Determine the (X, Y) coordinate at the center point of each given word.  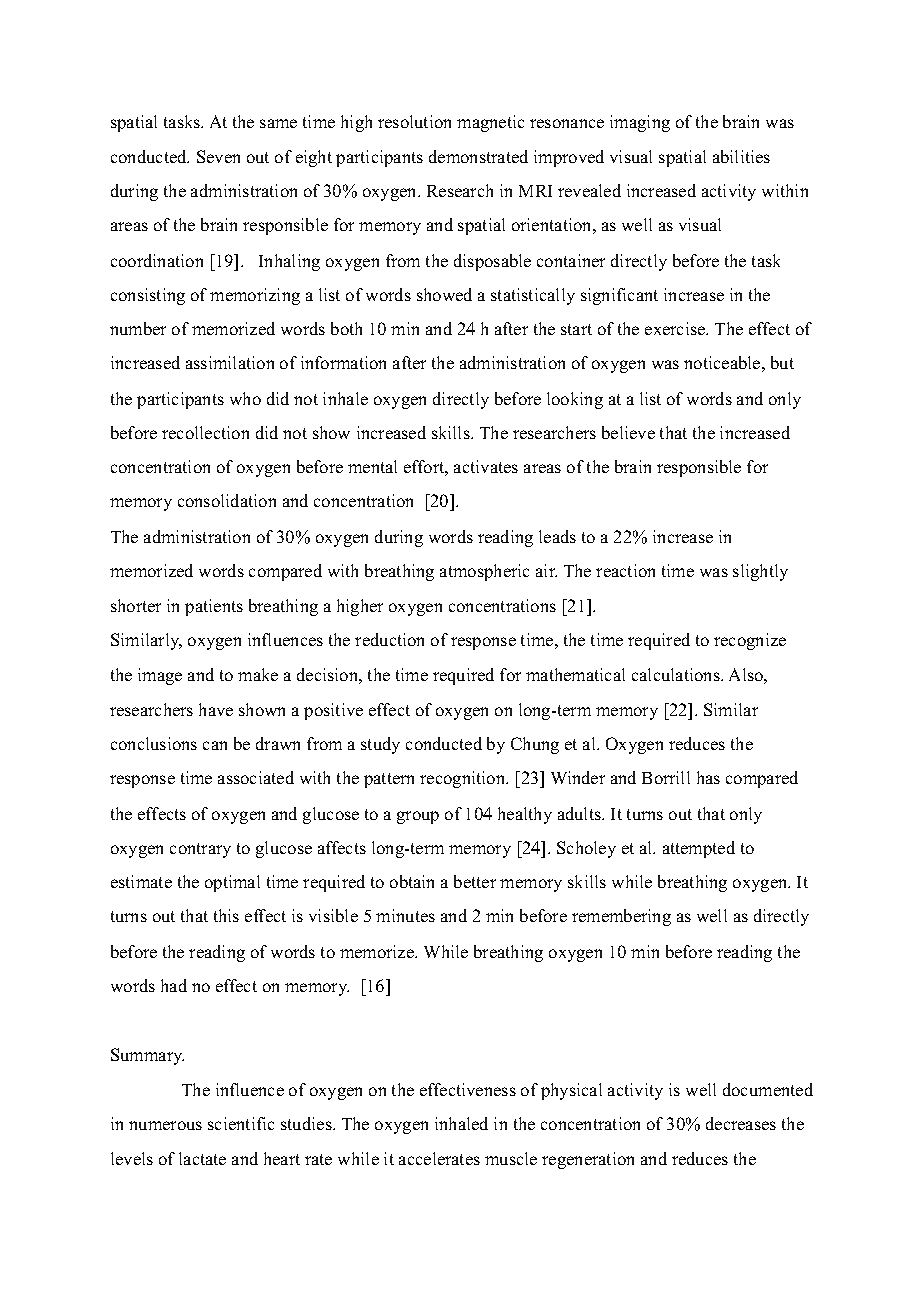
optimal (232, 883)
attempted (699, 849)
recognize (750, 641)
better (475, 881)
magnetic (490, 123)
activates (486, 466)
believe (628, 432)
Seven (218, 156)
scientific (241, 1123)
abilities (741, 156)
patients (214, 607)
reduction (389, 639)
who (245, 398)
